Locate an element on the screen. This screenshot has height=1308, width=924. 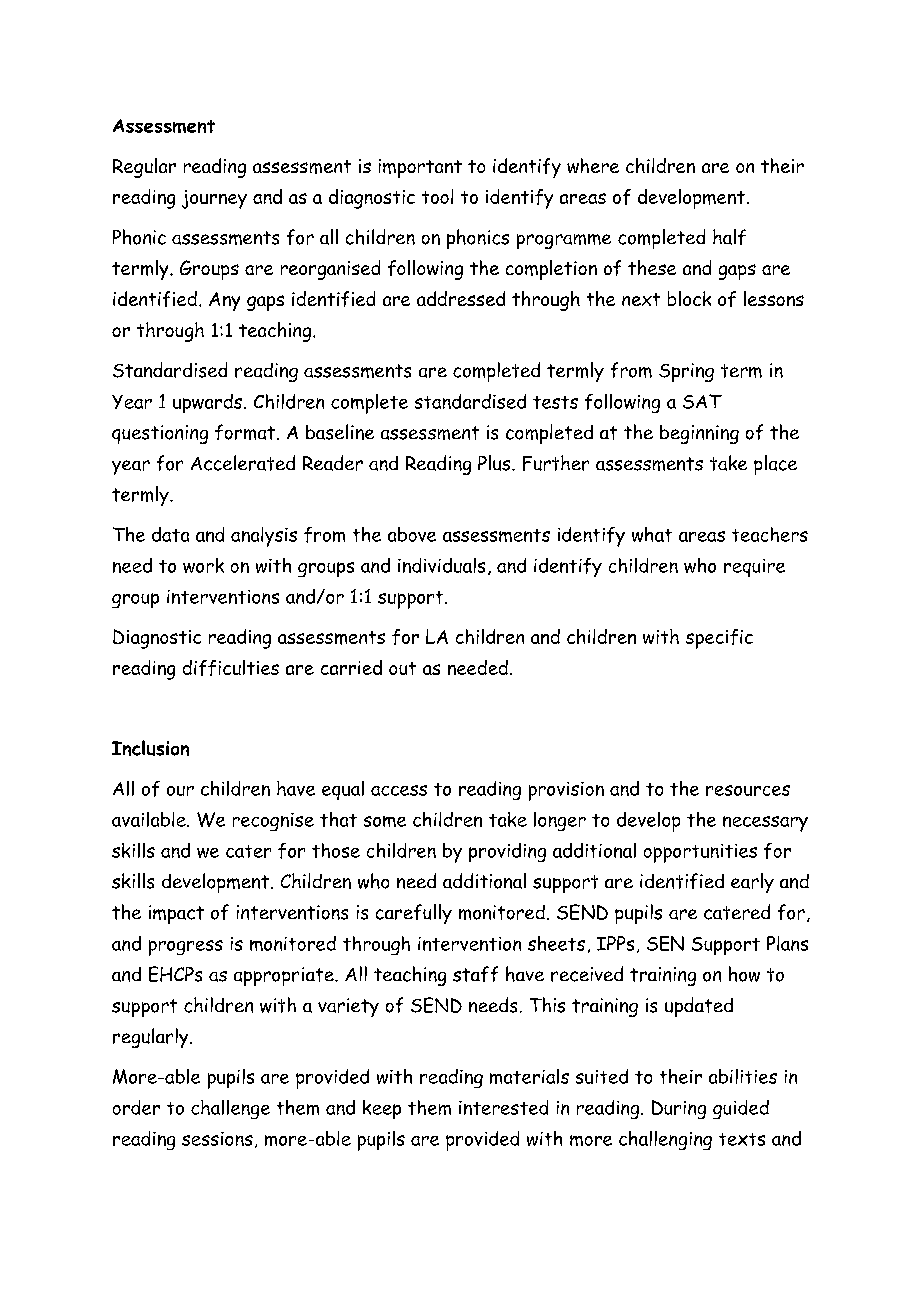
tool is located at coordinates (437, 196).
